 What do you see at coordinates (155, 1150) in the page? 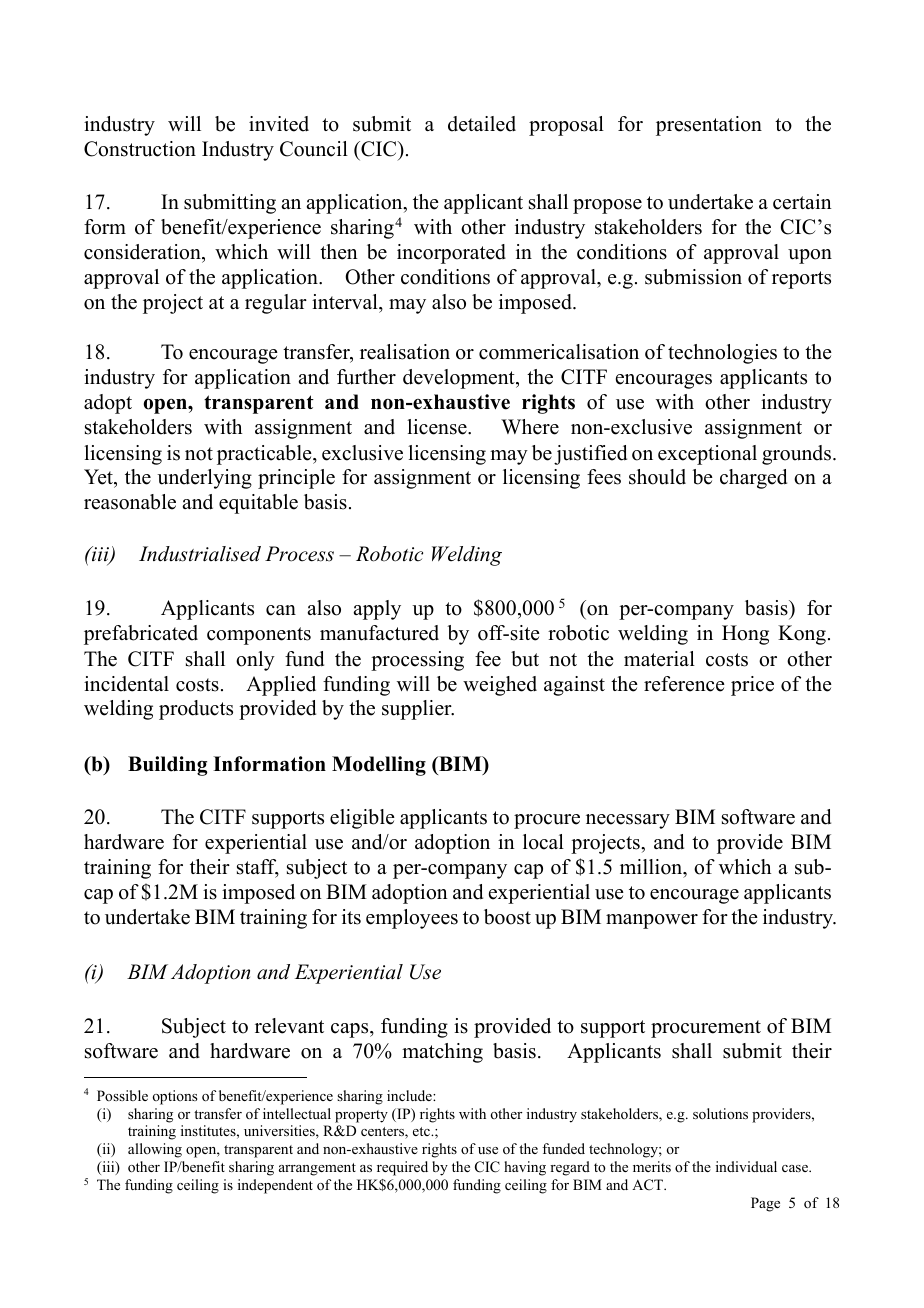
I see `allowing` at bounding box center [155, 1150].
